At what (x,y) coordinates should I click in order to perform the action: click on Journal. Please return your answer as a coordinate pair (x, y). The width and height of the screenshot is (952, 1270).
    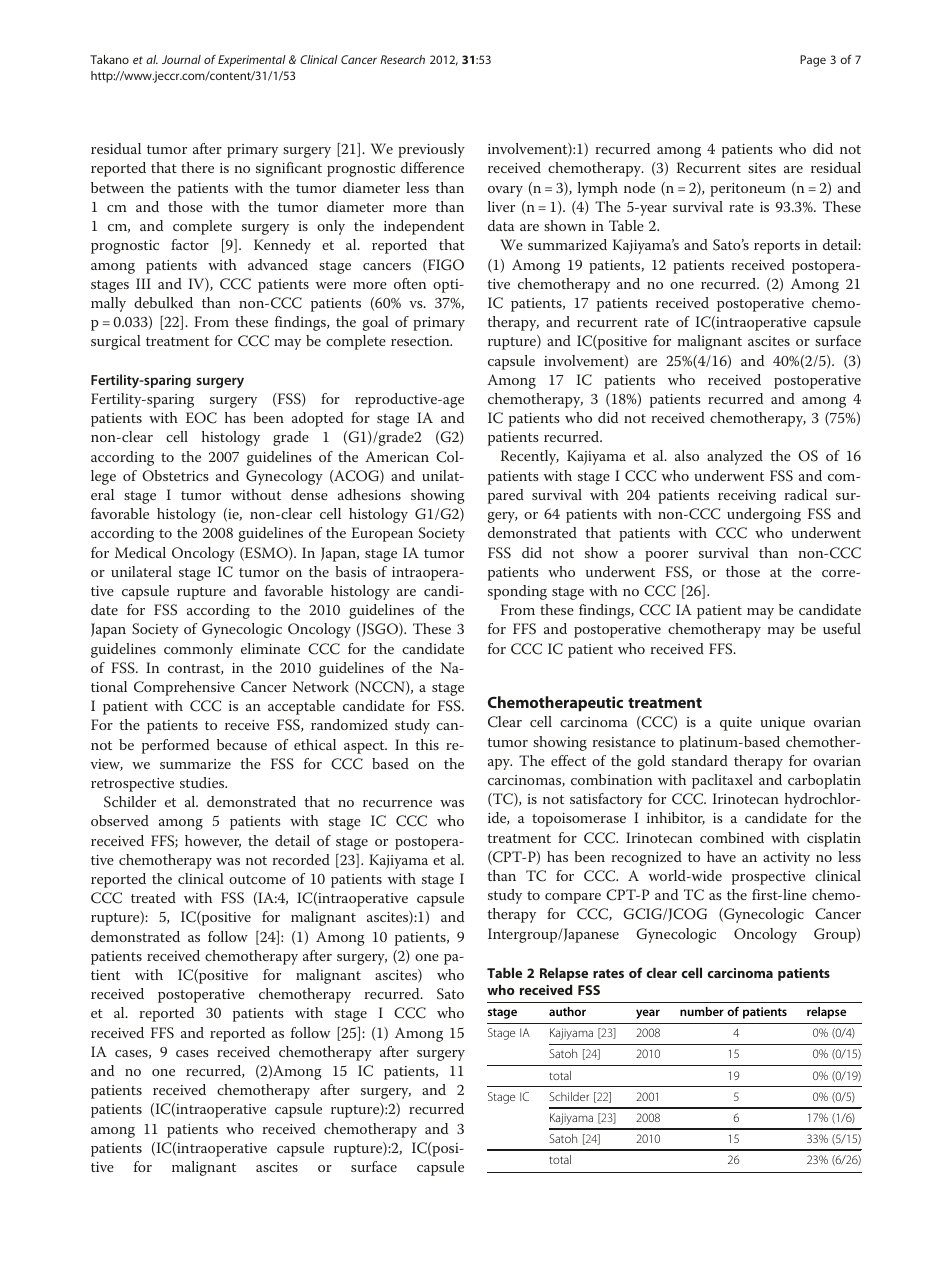
    Looking at the image, I should click on (181, 59).
